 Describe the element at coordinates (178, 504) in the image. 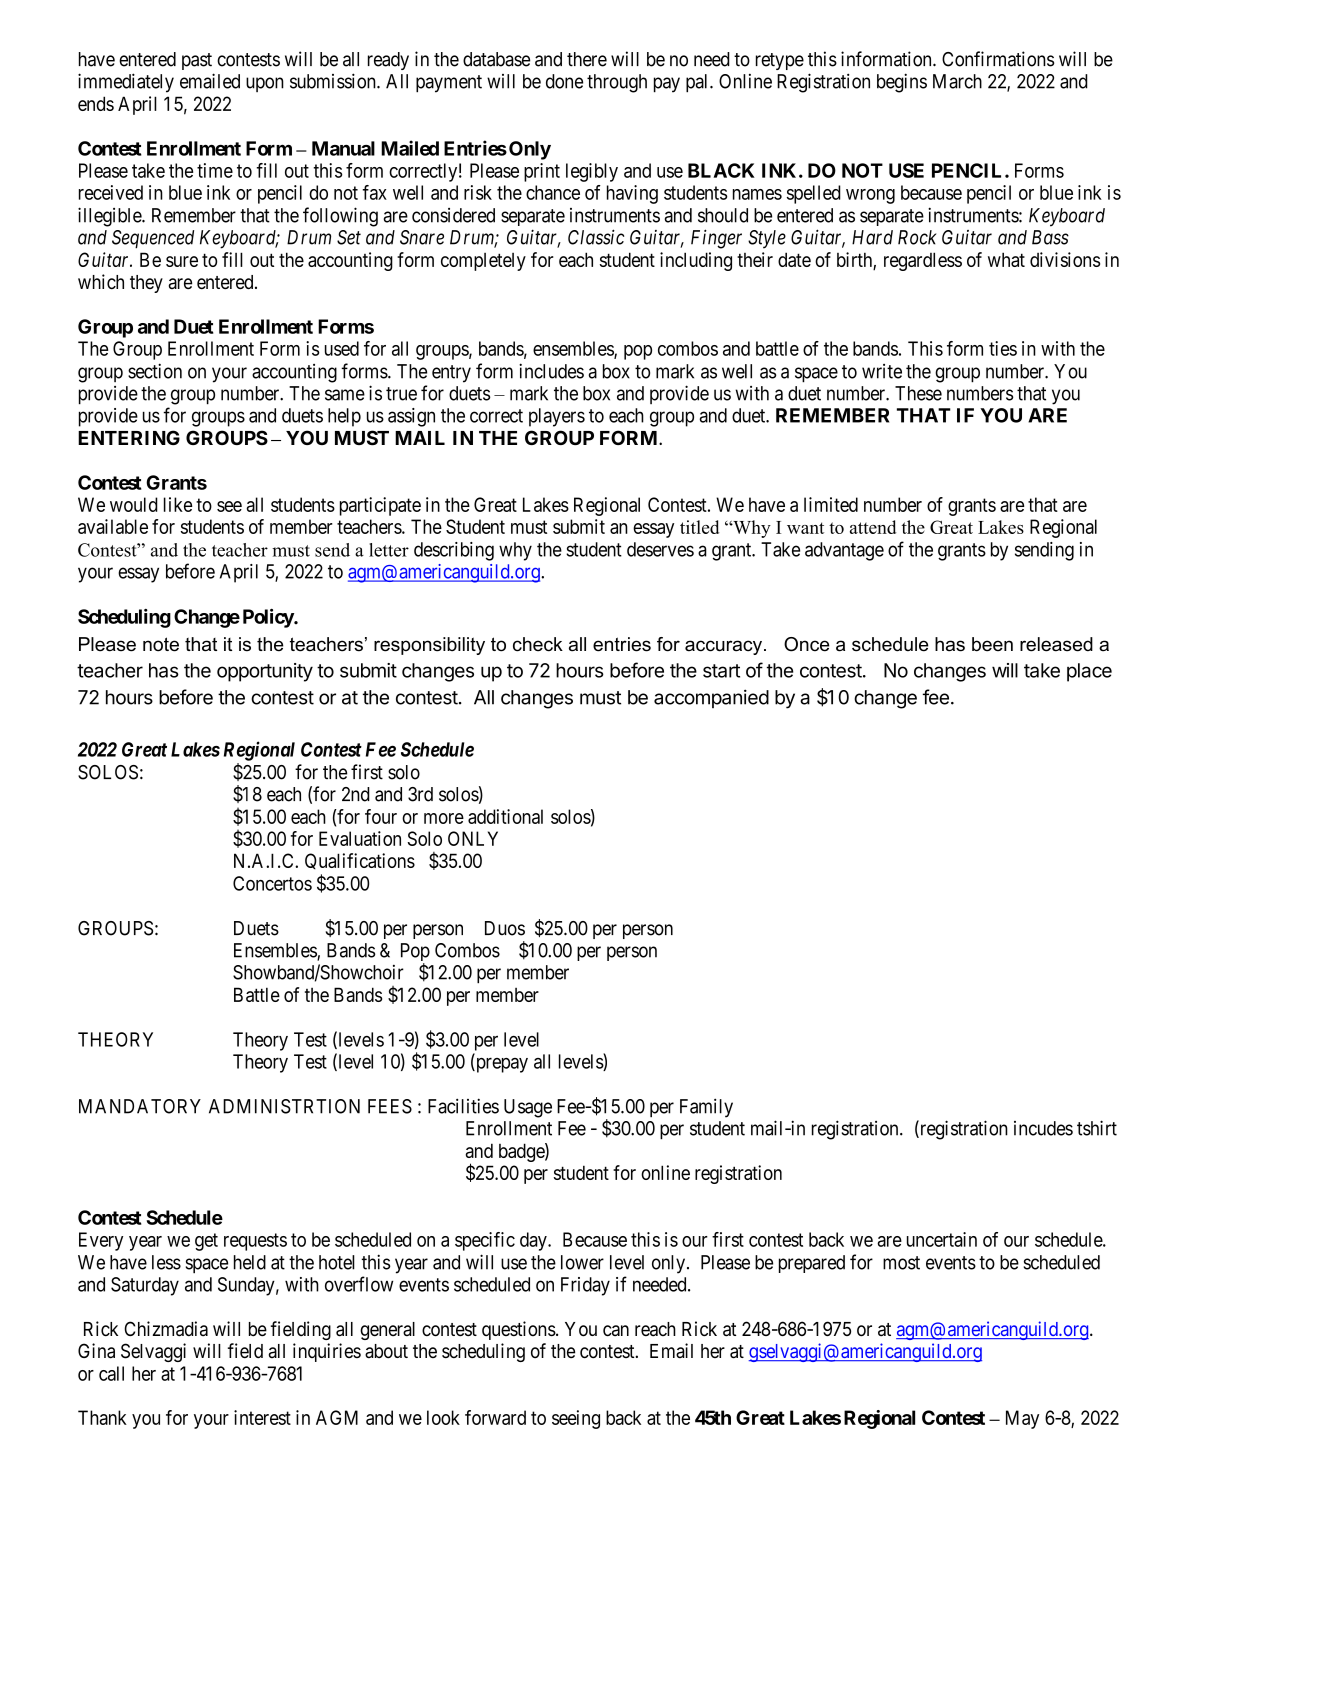

I see `like` at that location.
